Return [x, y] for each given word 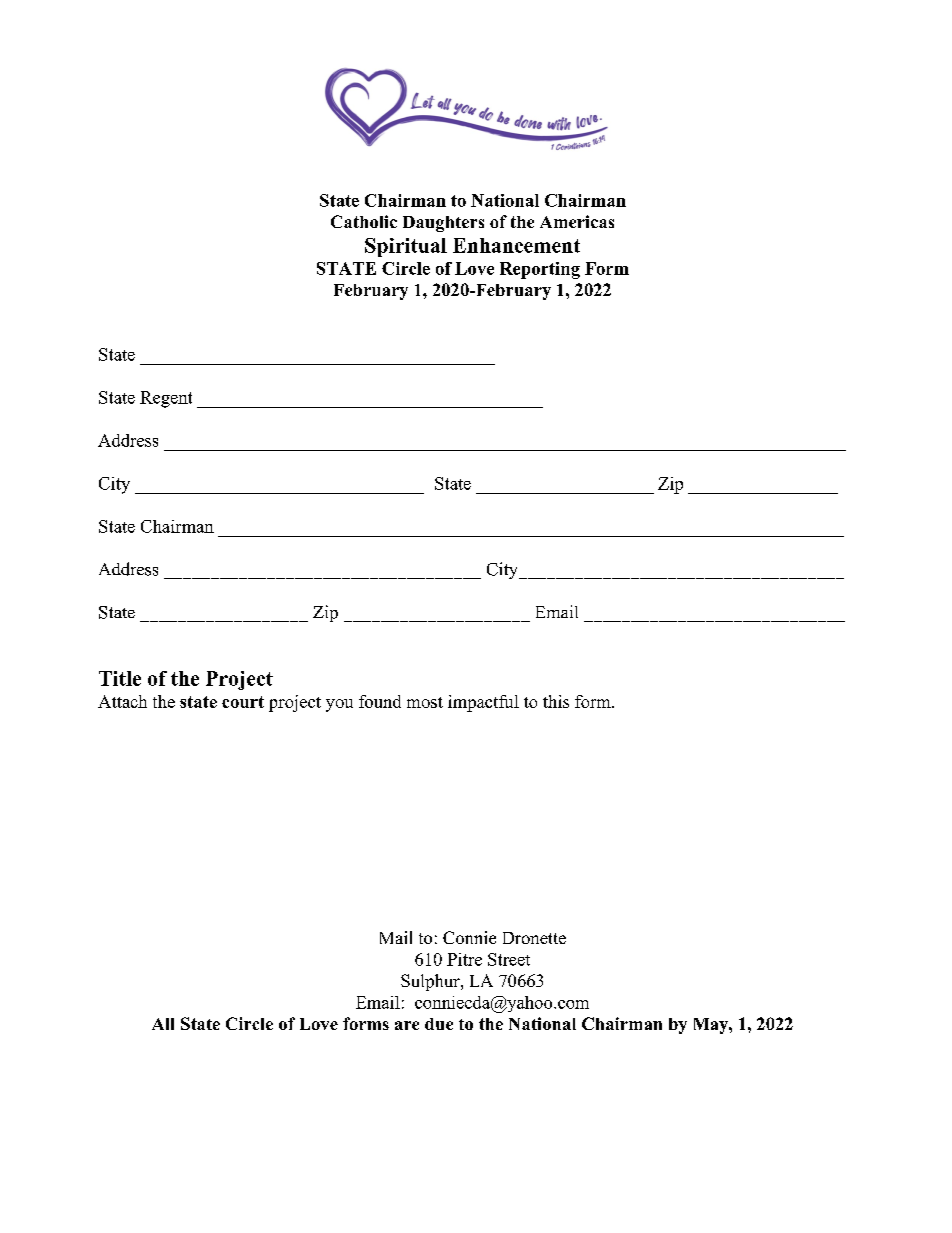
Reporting [540, 270]
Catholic [364, 221]
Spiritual [406, 247]
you [339, 705]
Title [120, 678]
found [380, 701]
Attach [122, 701]
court [243, 702]
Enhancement [516, 245]
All [163, 1024]
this [556, 701]
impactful [483, 703]
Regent [166, 399]
